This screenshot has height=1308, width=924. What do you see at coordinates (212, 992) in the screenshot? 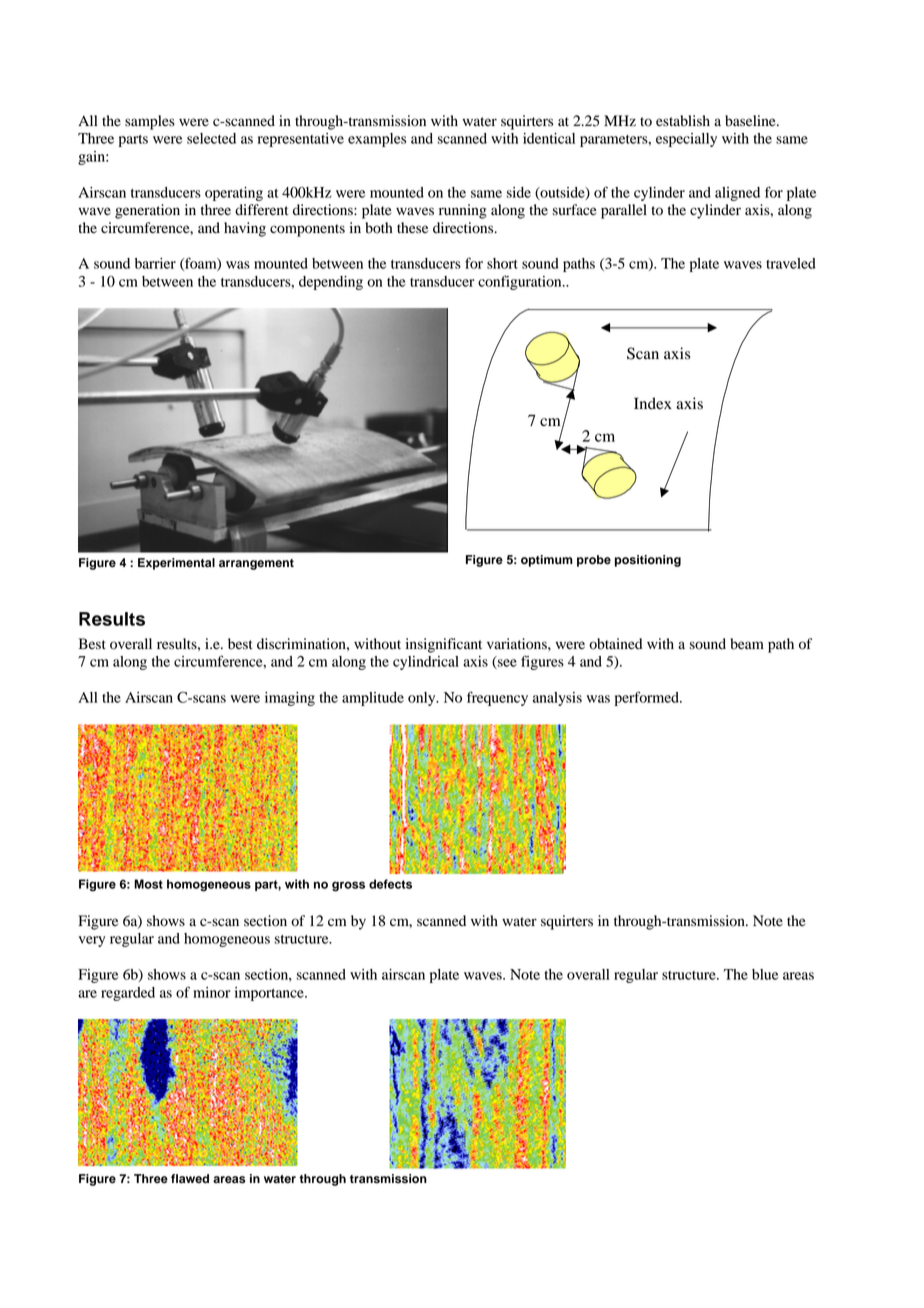
I see `minor` at bounding box center [212, 992].
